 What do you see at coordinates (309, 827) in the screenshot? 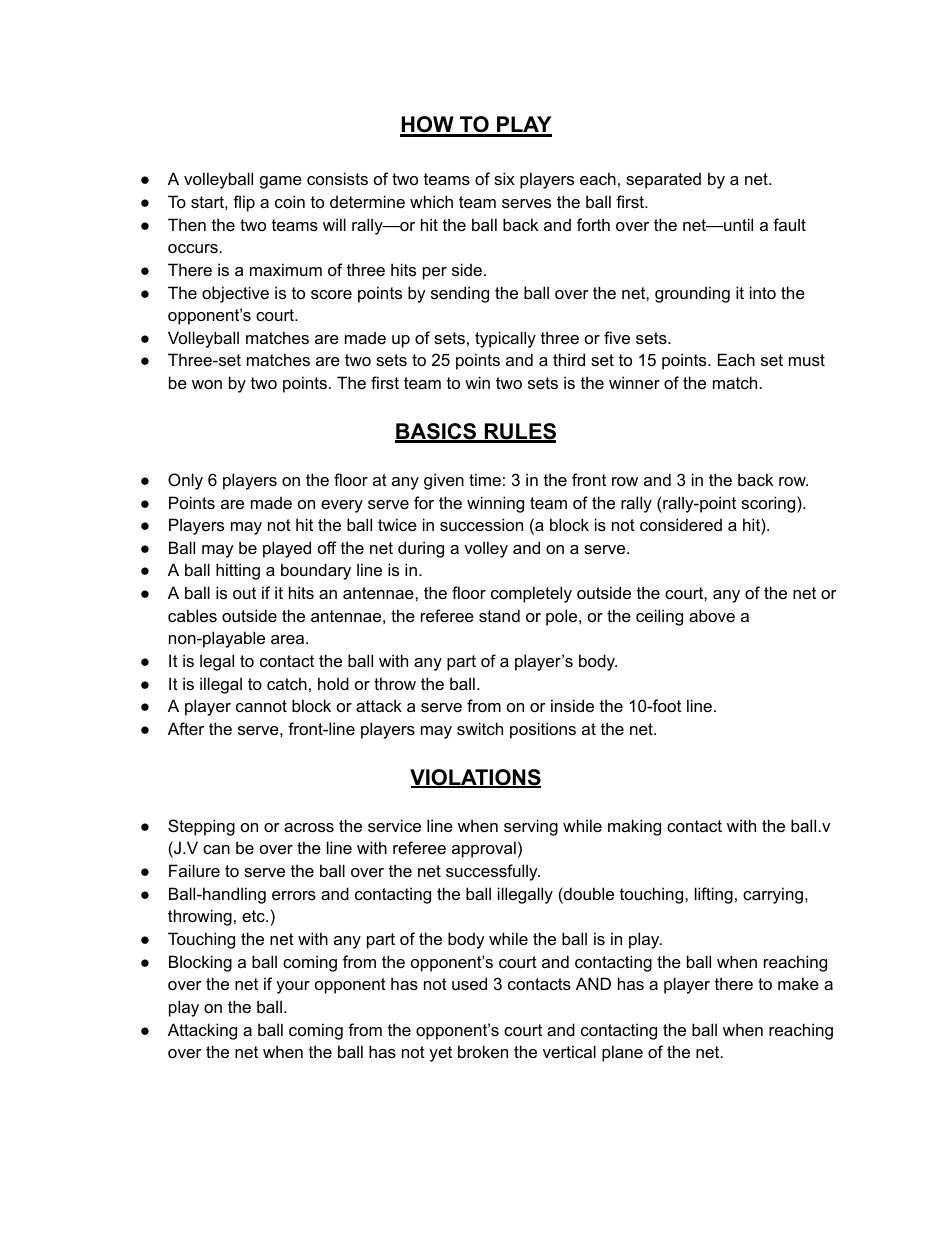
I see `across` at bounding box center [309, 827].
